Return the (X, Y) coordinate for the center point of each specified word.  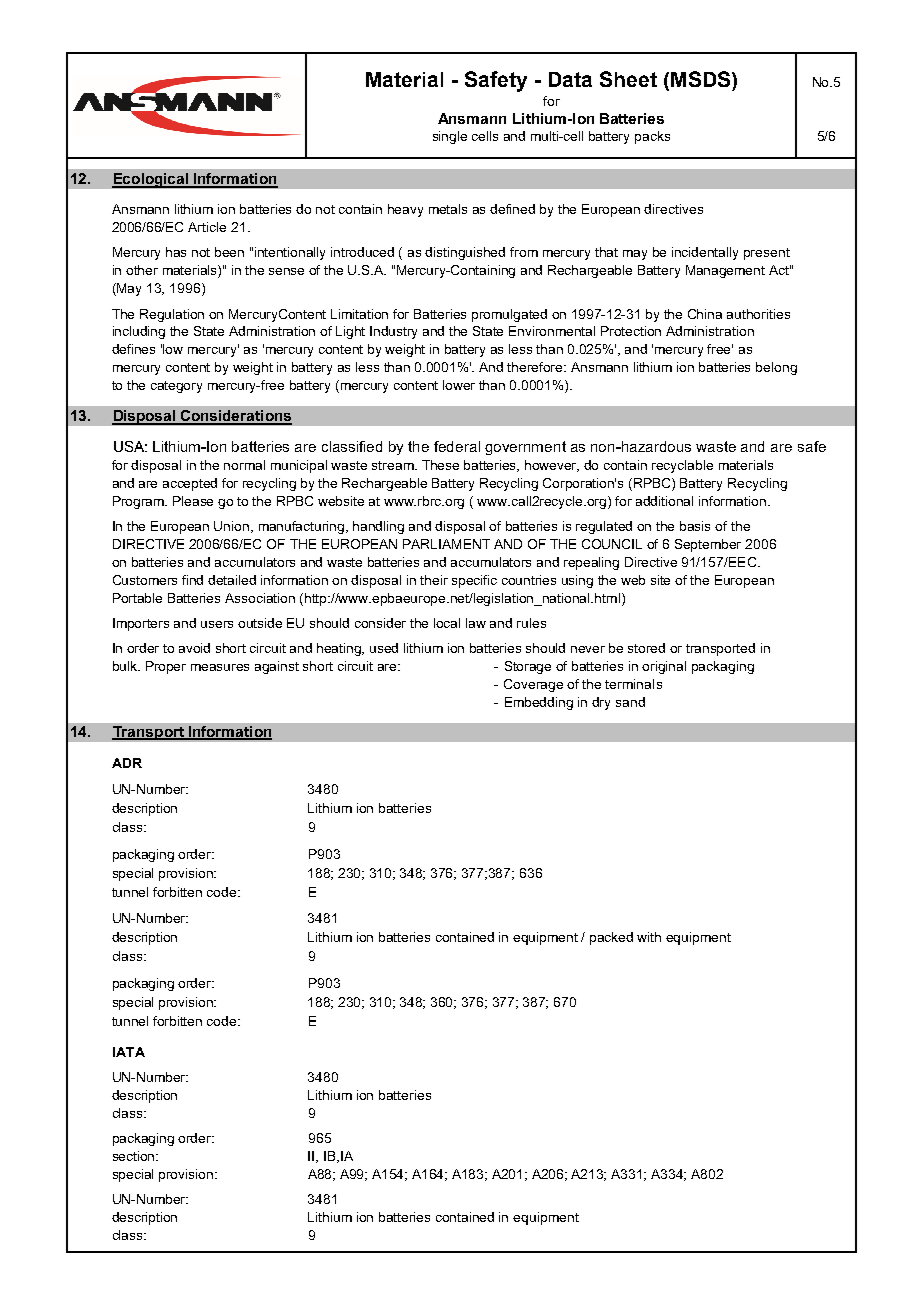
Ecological (151, 180)
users (217, 624)
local (447, 623)
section (135, 1156)
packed (611, 938)
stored (646, 648)
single (450, 137)
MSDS (702, 79)
